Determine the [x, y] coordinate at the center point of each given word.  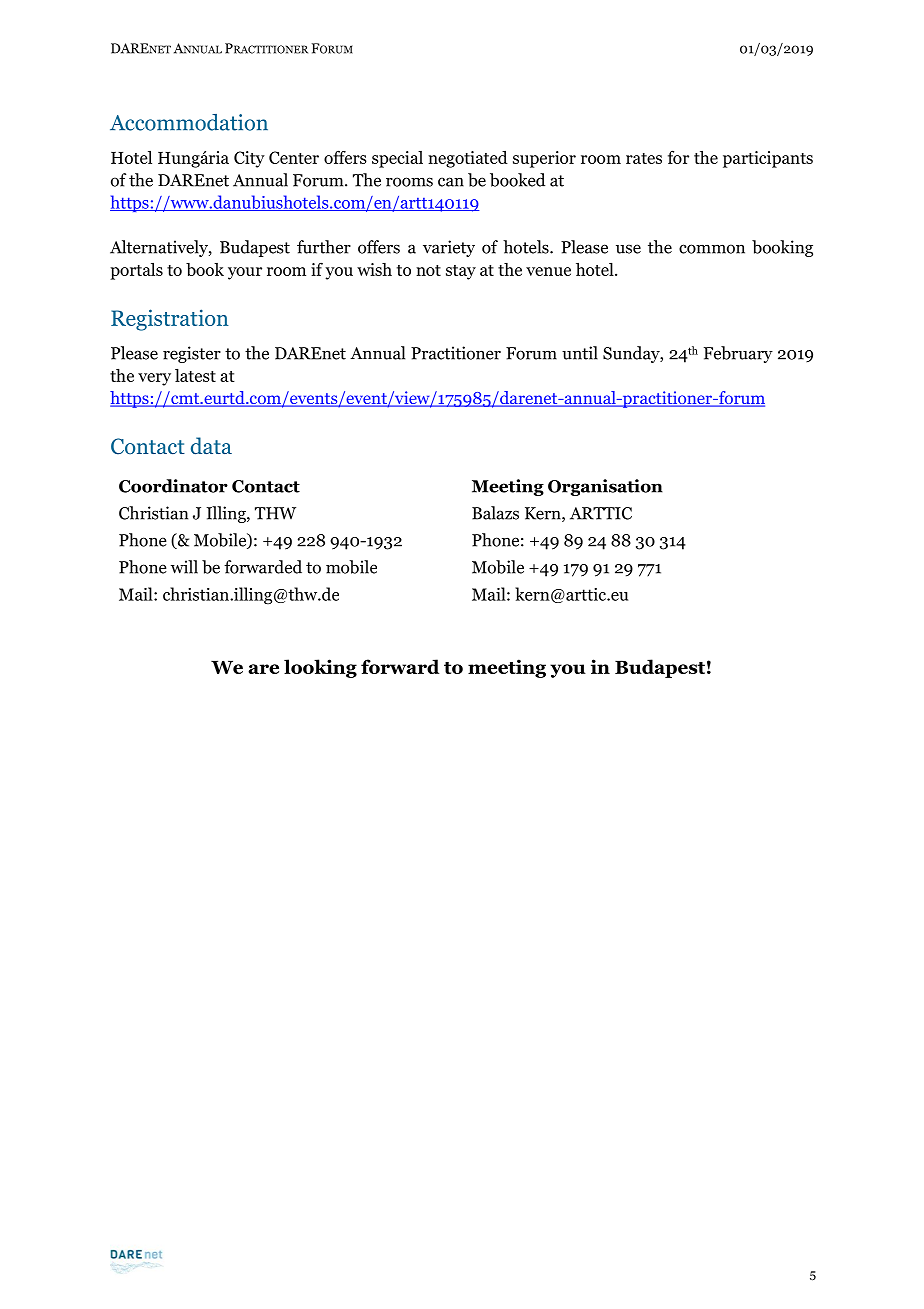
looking [320, 668]
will [184, 567]
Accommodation [189, 122]
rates [644, 158]
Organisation [605, 487]
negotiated [468, 159]
